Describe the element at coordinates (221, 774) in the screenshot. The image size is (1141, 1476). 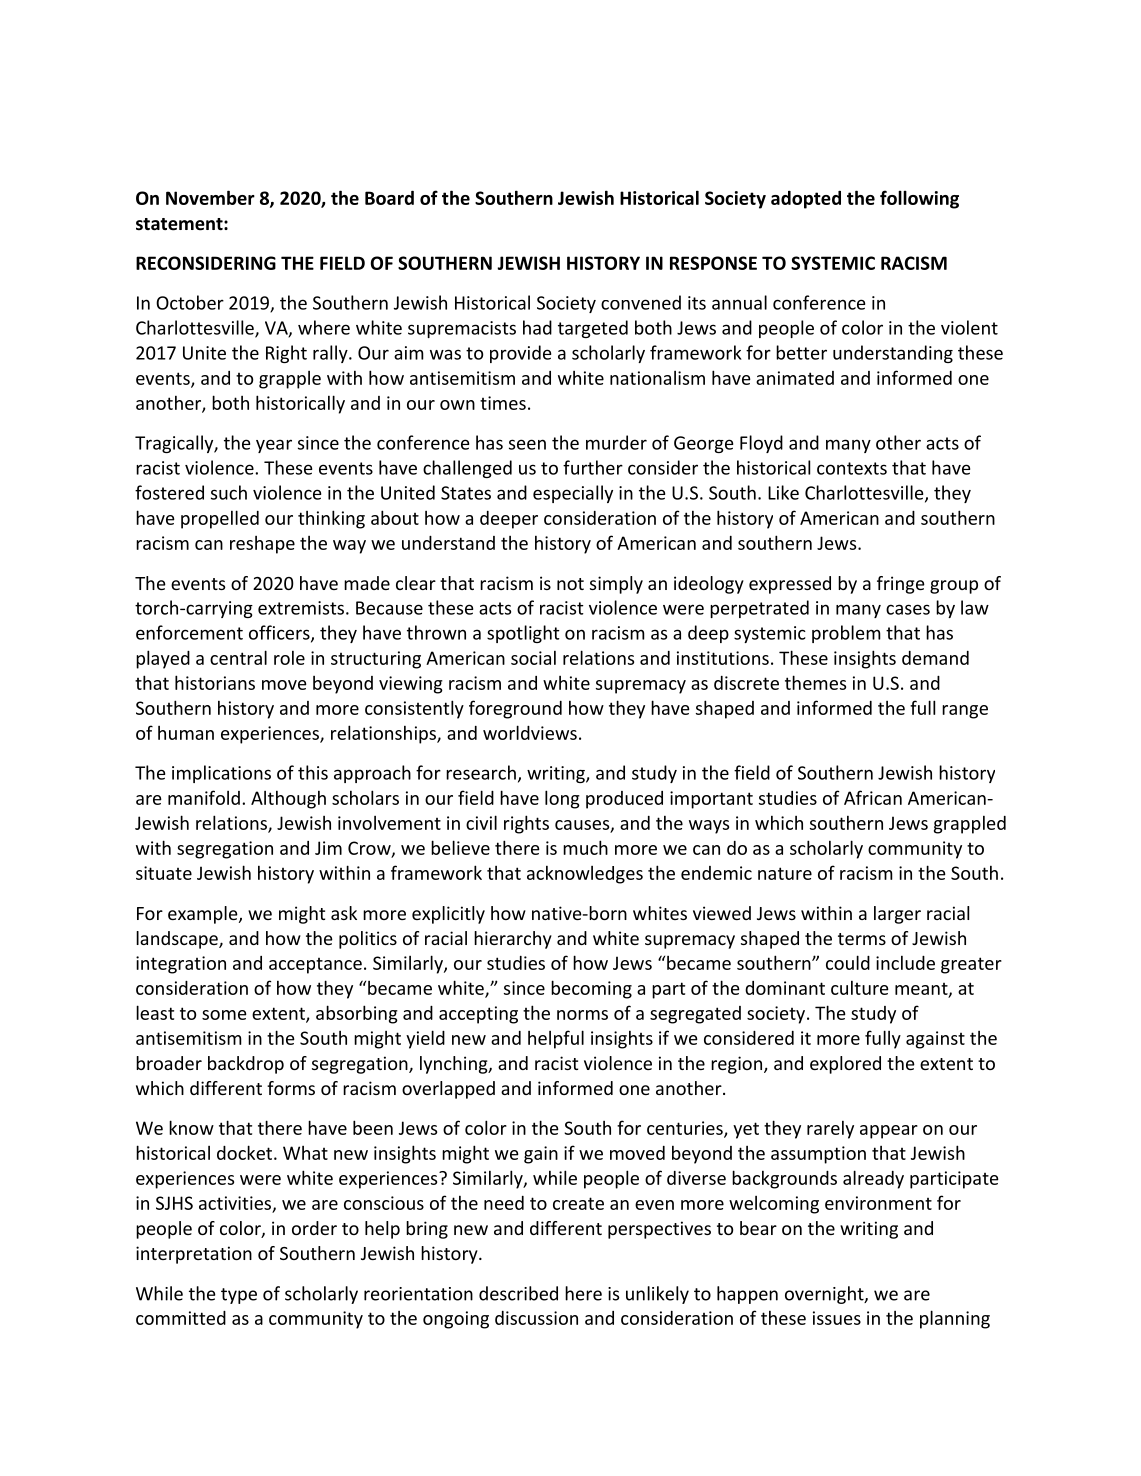
I see `implications` at that location.
